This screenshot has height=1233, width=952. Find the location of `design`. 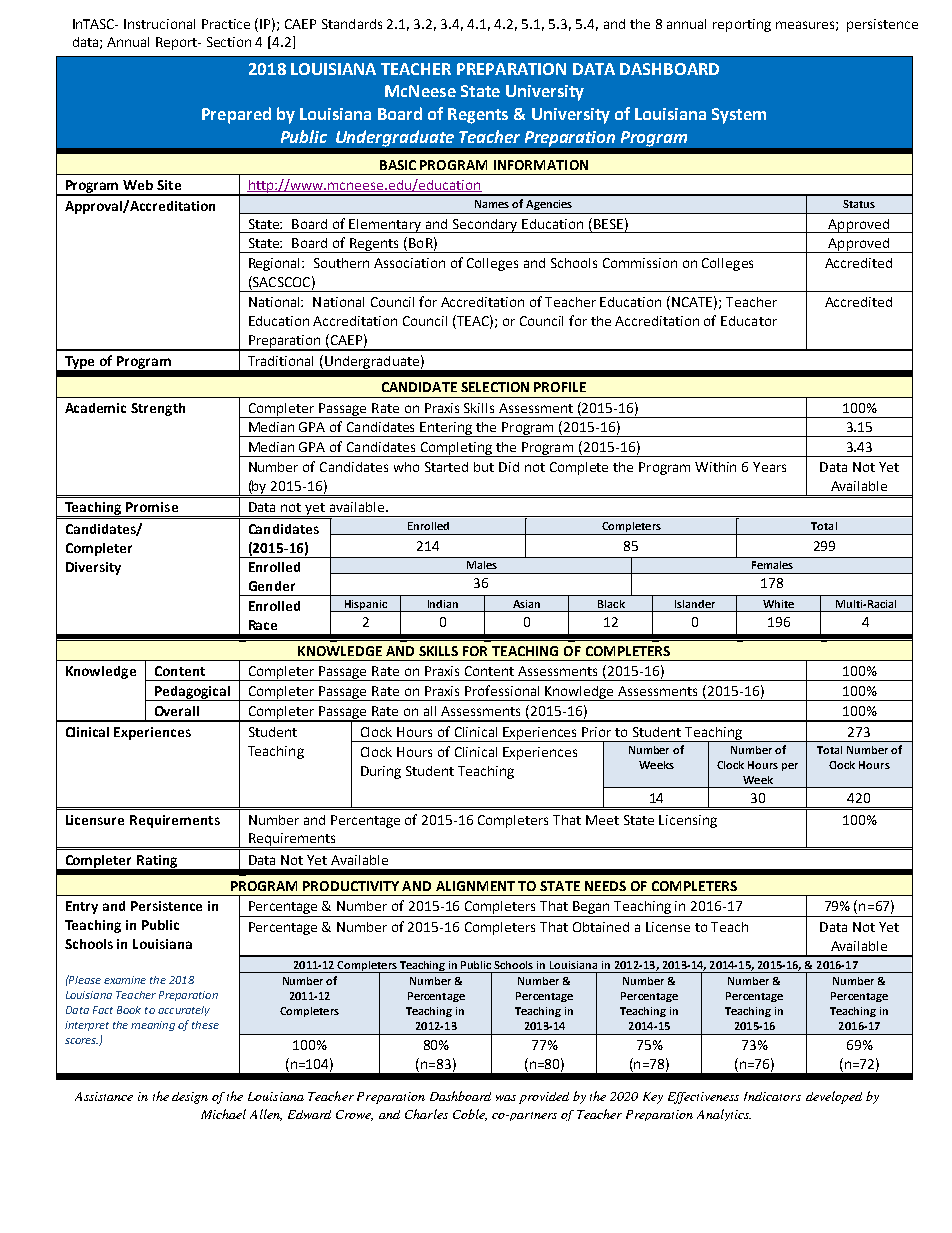

design is located at coordinates (190, 1098).
